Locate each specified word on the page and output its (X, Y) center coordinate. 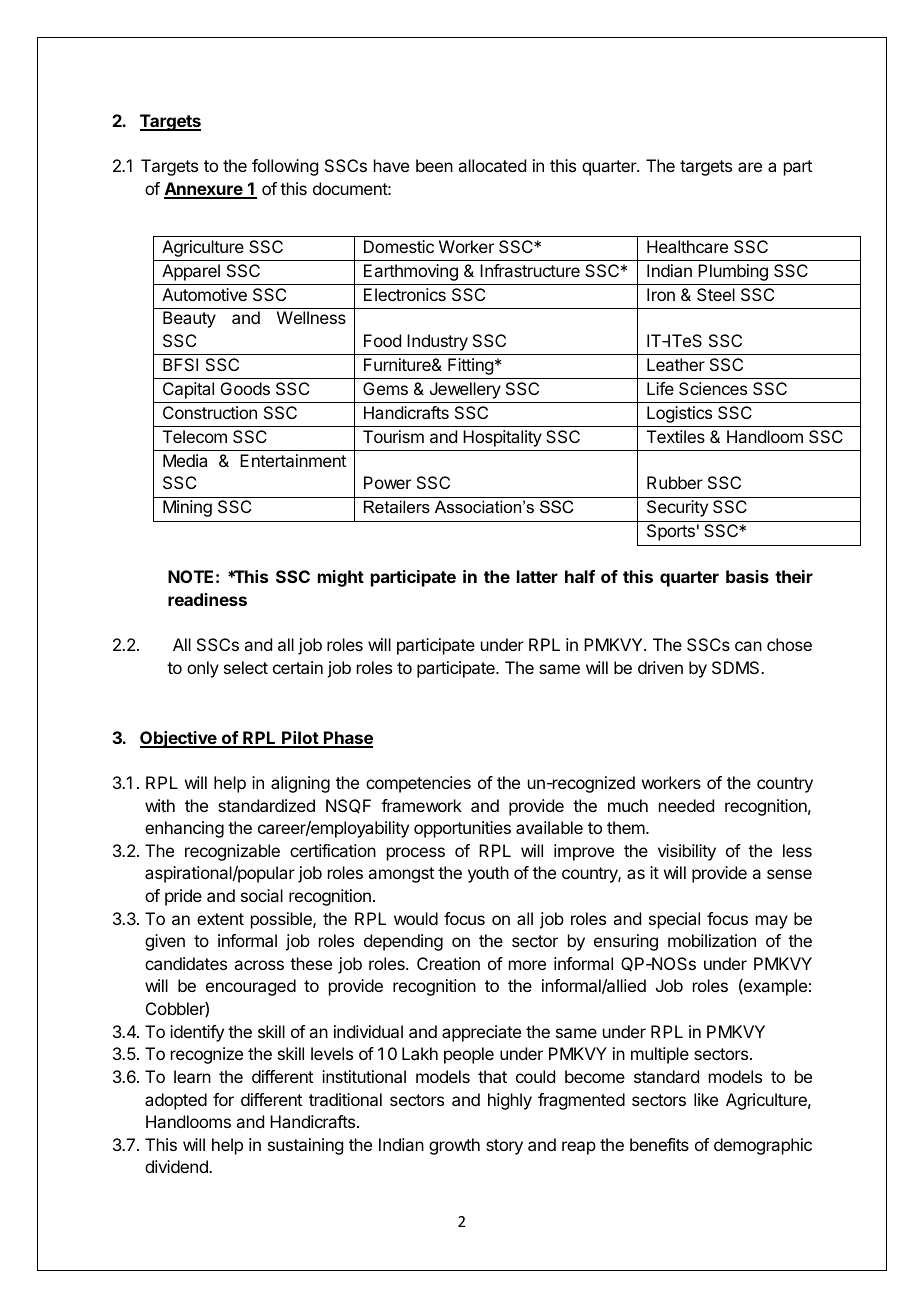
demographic (763, 1146)
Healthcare (687, 246)
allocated (492, 165)
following (285, 167)
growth (454, 1146)
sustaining (305, 1146)
